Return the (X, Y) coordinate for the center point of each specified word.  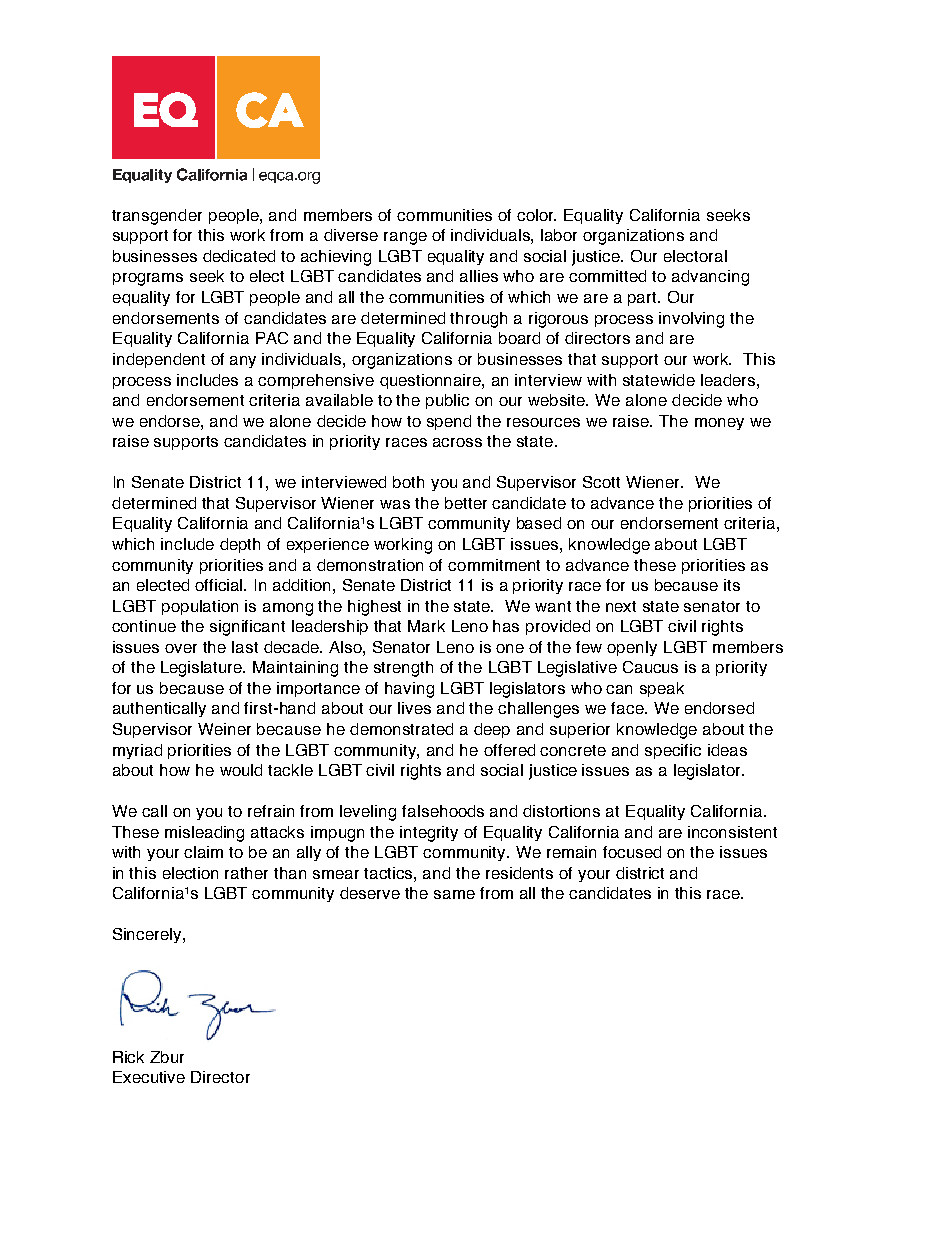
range (405, 238)
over (181, 648)
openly (632, 648)
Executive (149, 1077)
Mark (426, 626)
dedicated (239, 256)
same (454, 894)
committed (607, 276)
